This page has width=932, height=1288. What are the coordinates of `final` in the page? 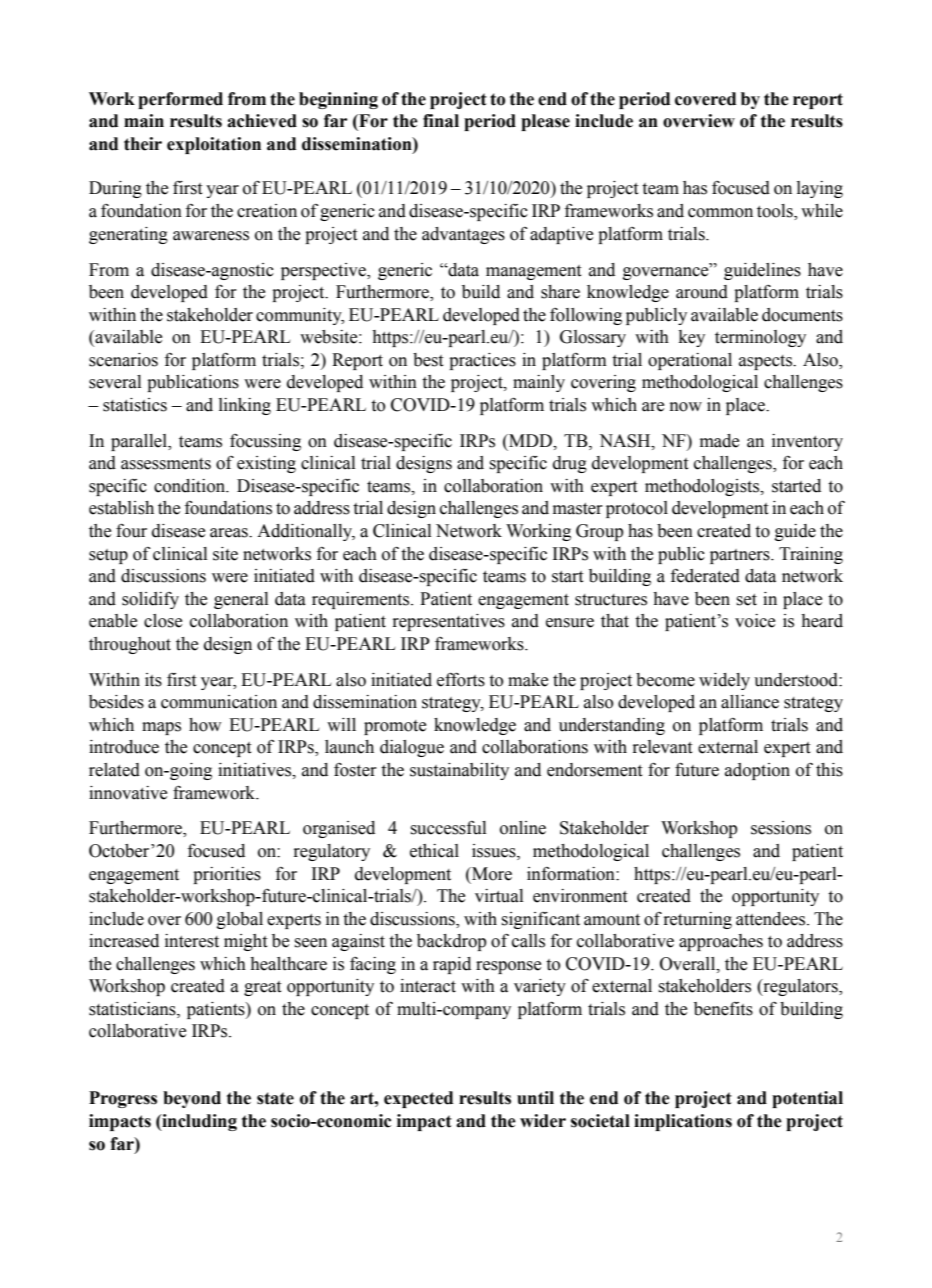 It's located at (441, 121).
